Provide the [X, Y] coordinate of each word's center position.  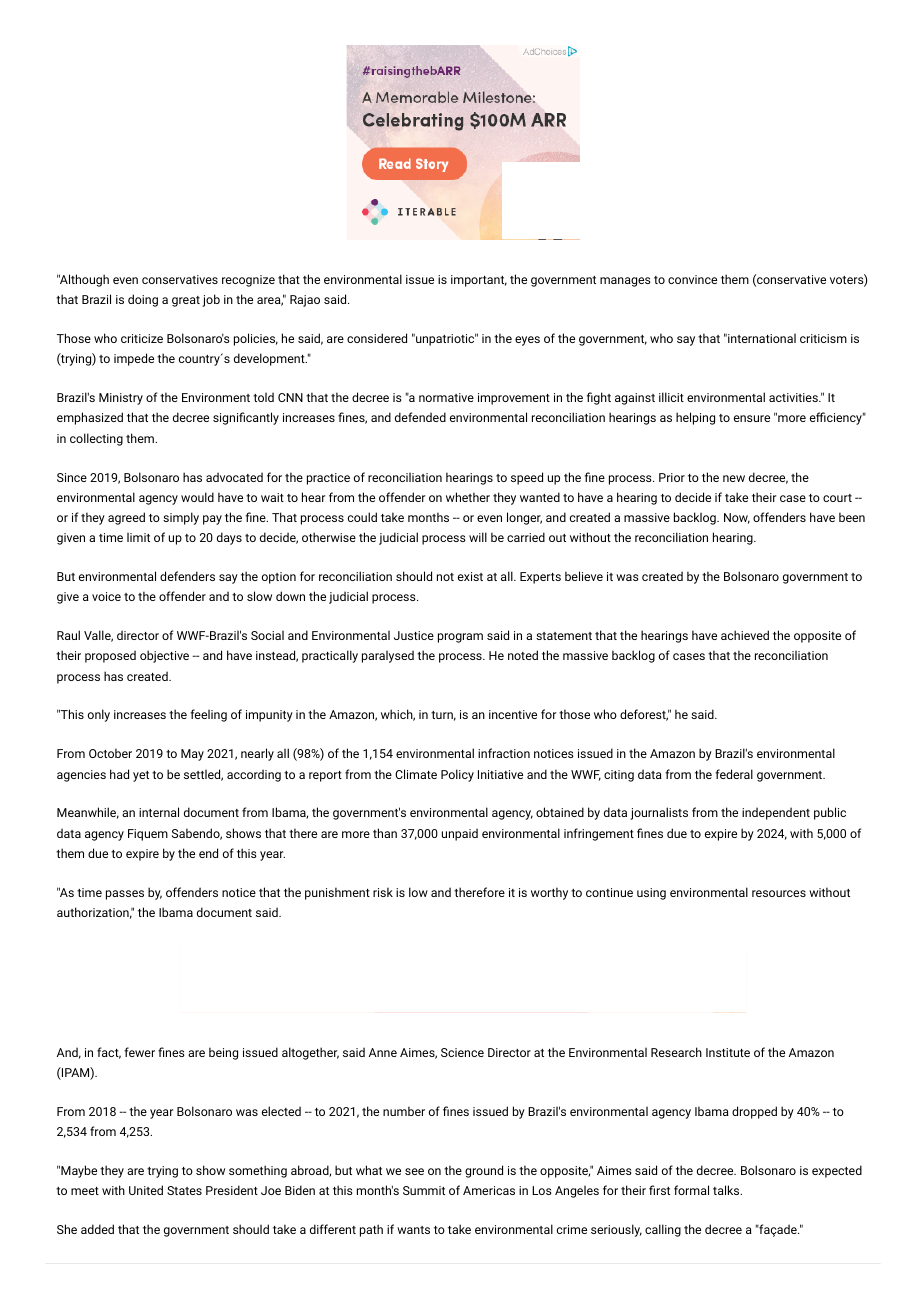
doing [143, 300]
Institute [728, 1052]
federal [734, 774]
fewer [139, 1052]
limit [138, 537]
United [146, 1190]
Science [462, 1052]
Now [737, 518]
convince [692, 279]
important [479, 281]
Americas [489, 1190]
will [478, 537]
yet [141, 776]
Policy [457, 775]
